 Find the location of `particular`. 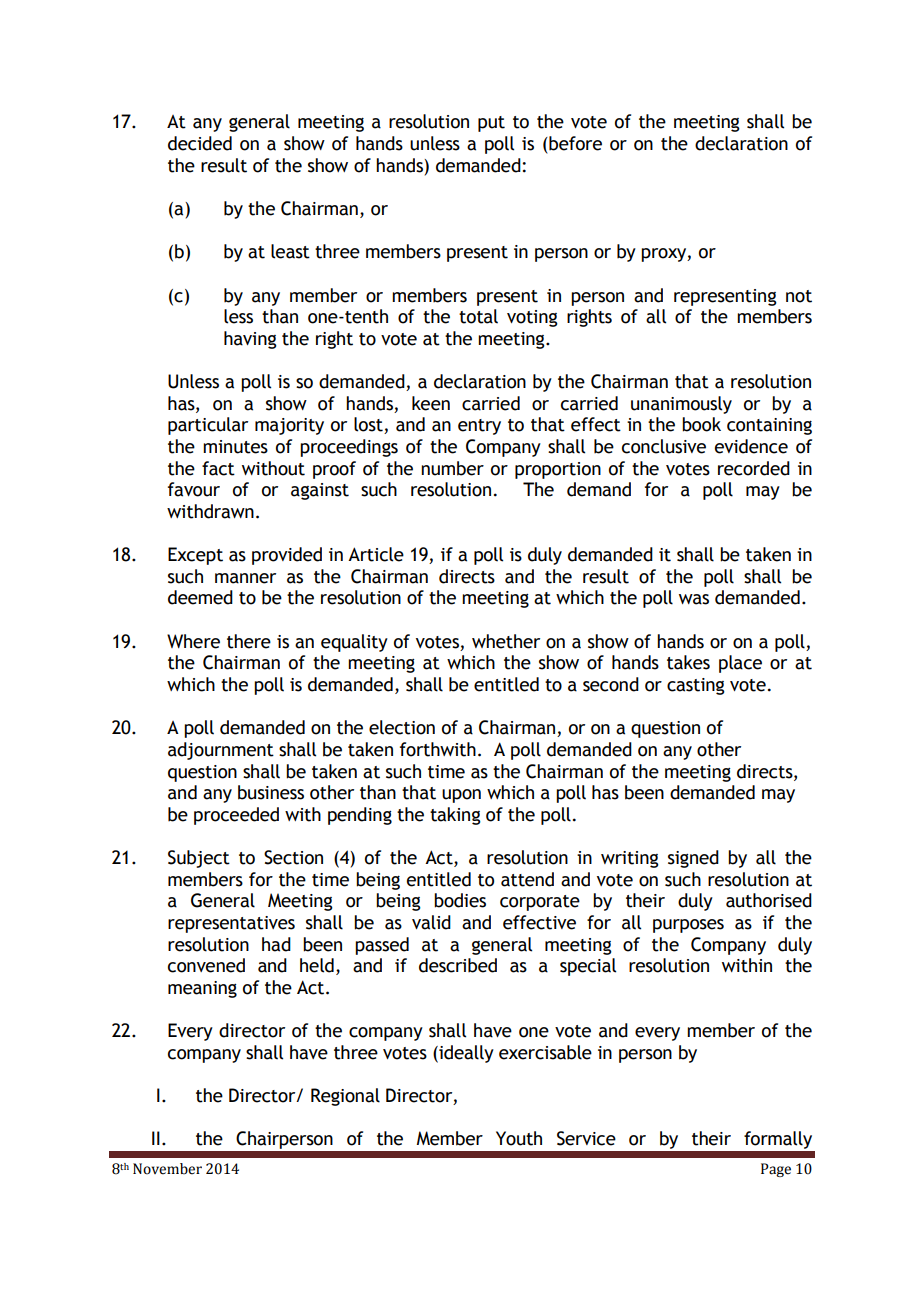

particular is located at coordinates (208, 426).
